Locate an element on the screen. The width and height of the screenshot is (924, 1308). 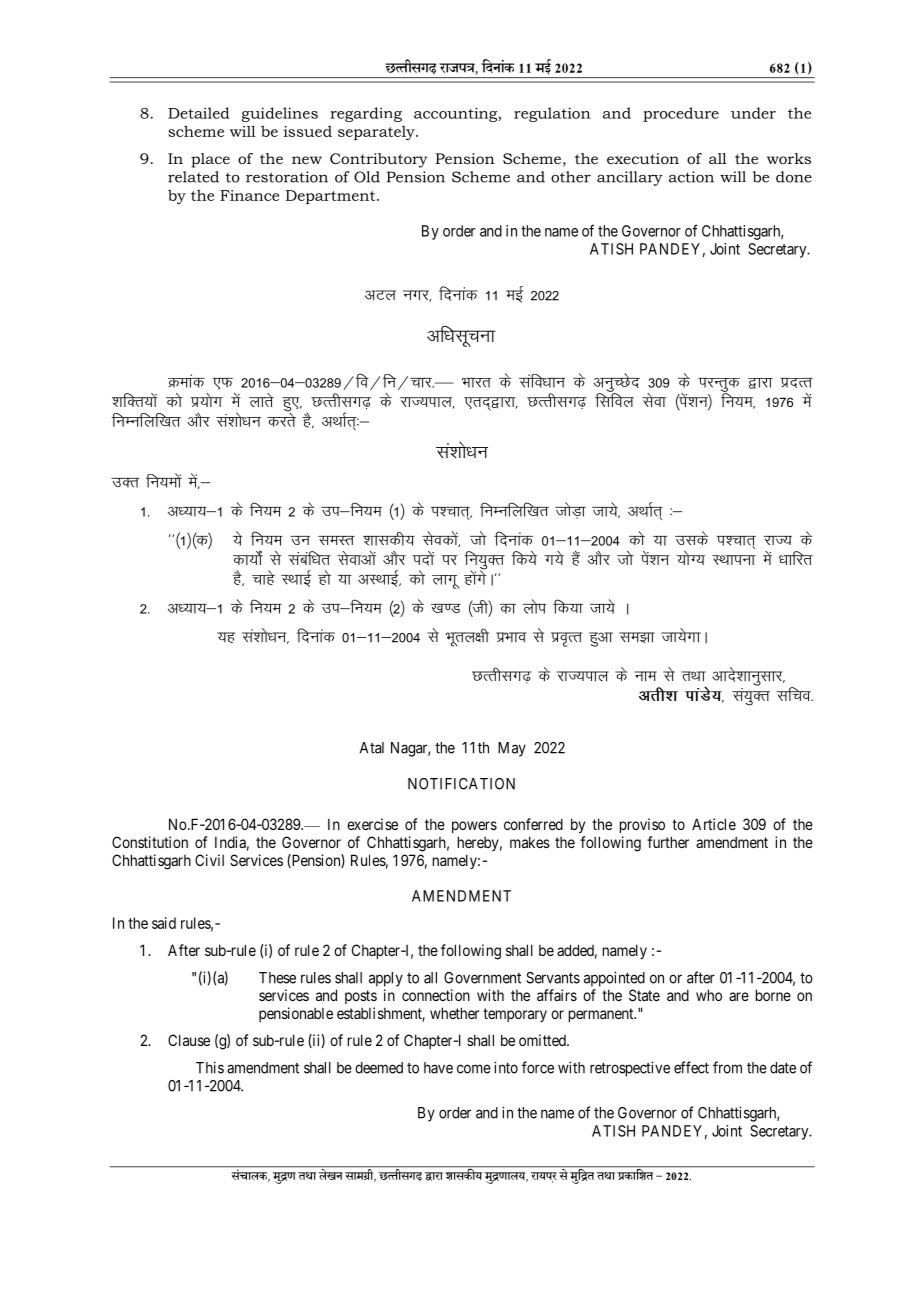
place is located at coordinates (210, 160).
